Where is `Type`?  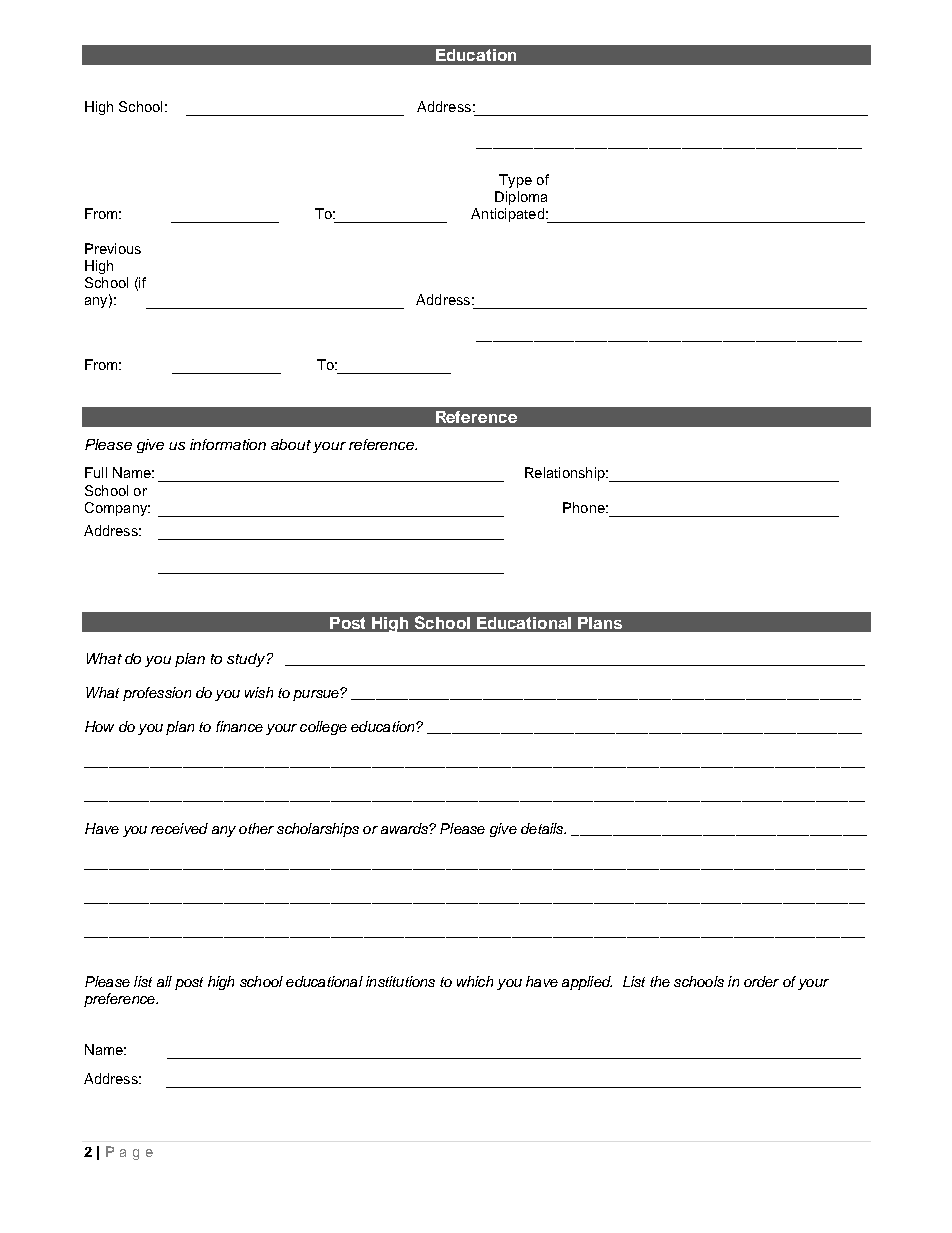
Type is located at coordinates (515, 181).
